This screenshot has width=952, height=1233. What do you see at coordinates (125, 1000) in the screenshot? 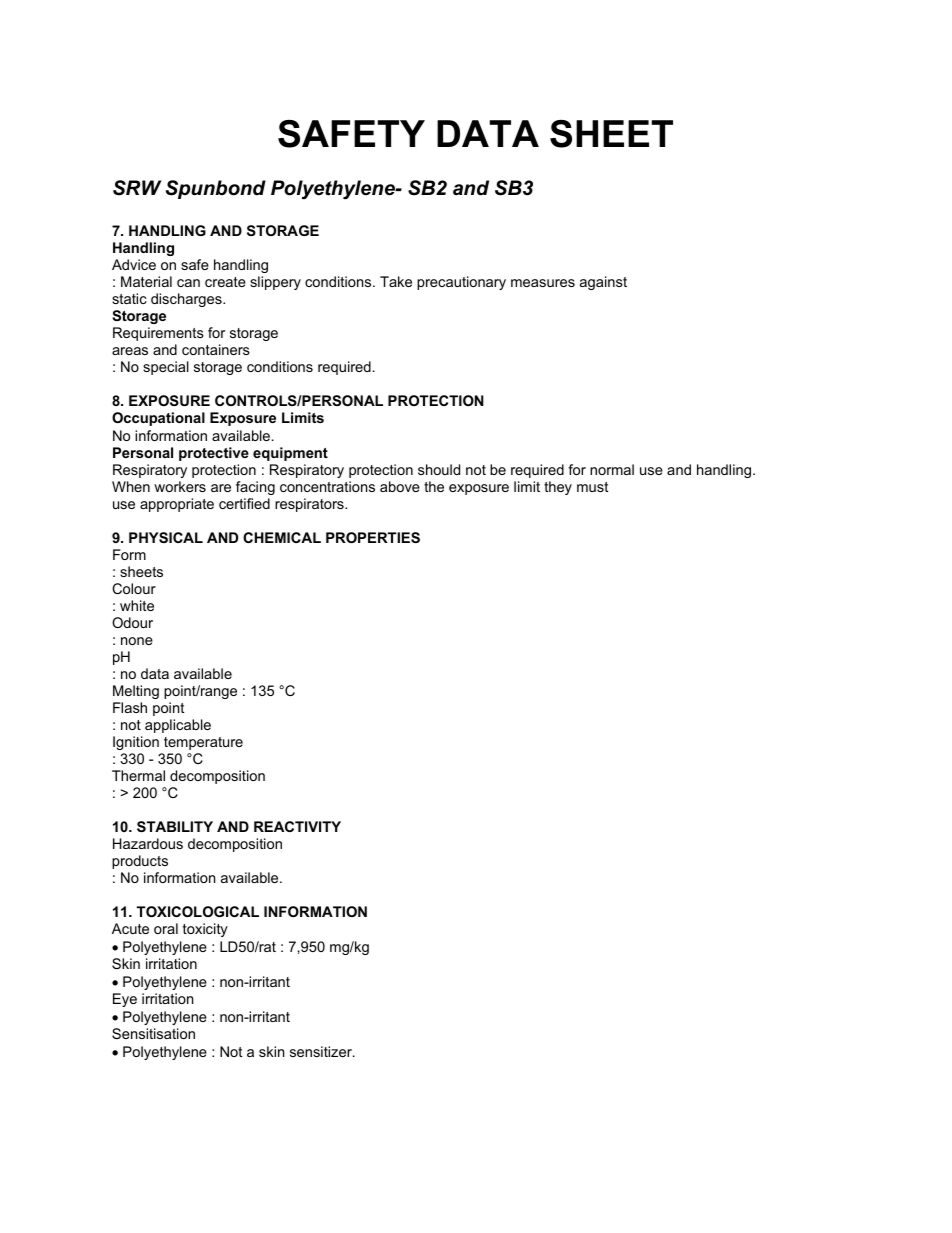
I see `Eye` at bounding box center [125, 1000].
